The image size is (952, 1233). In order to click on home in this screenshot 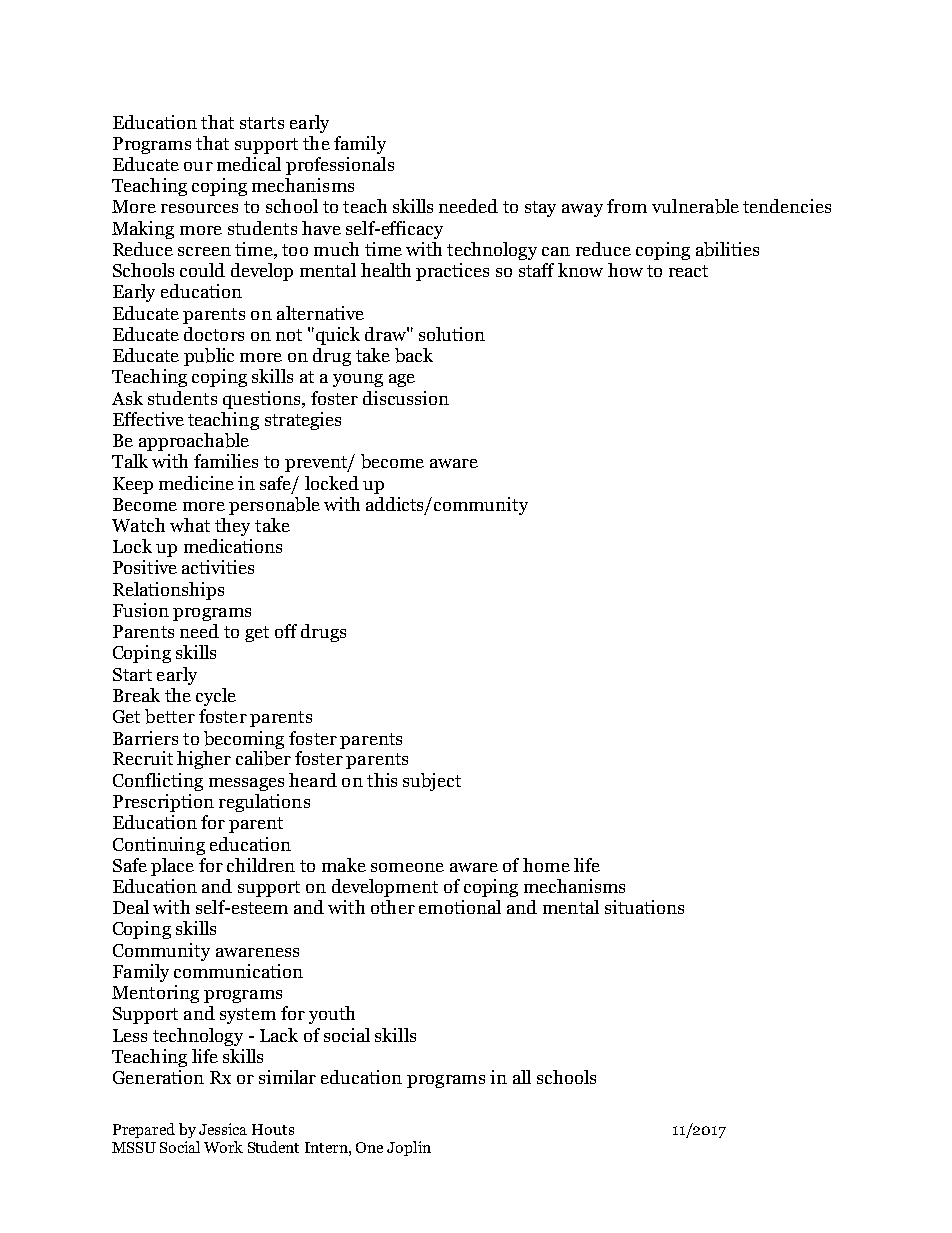, I will do `click(546, 865)`.
